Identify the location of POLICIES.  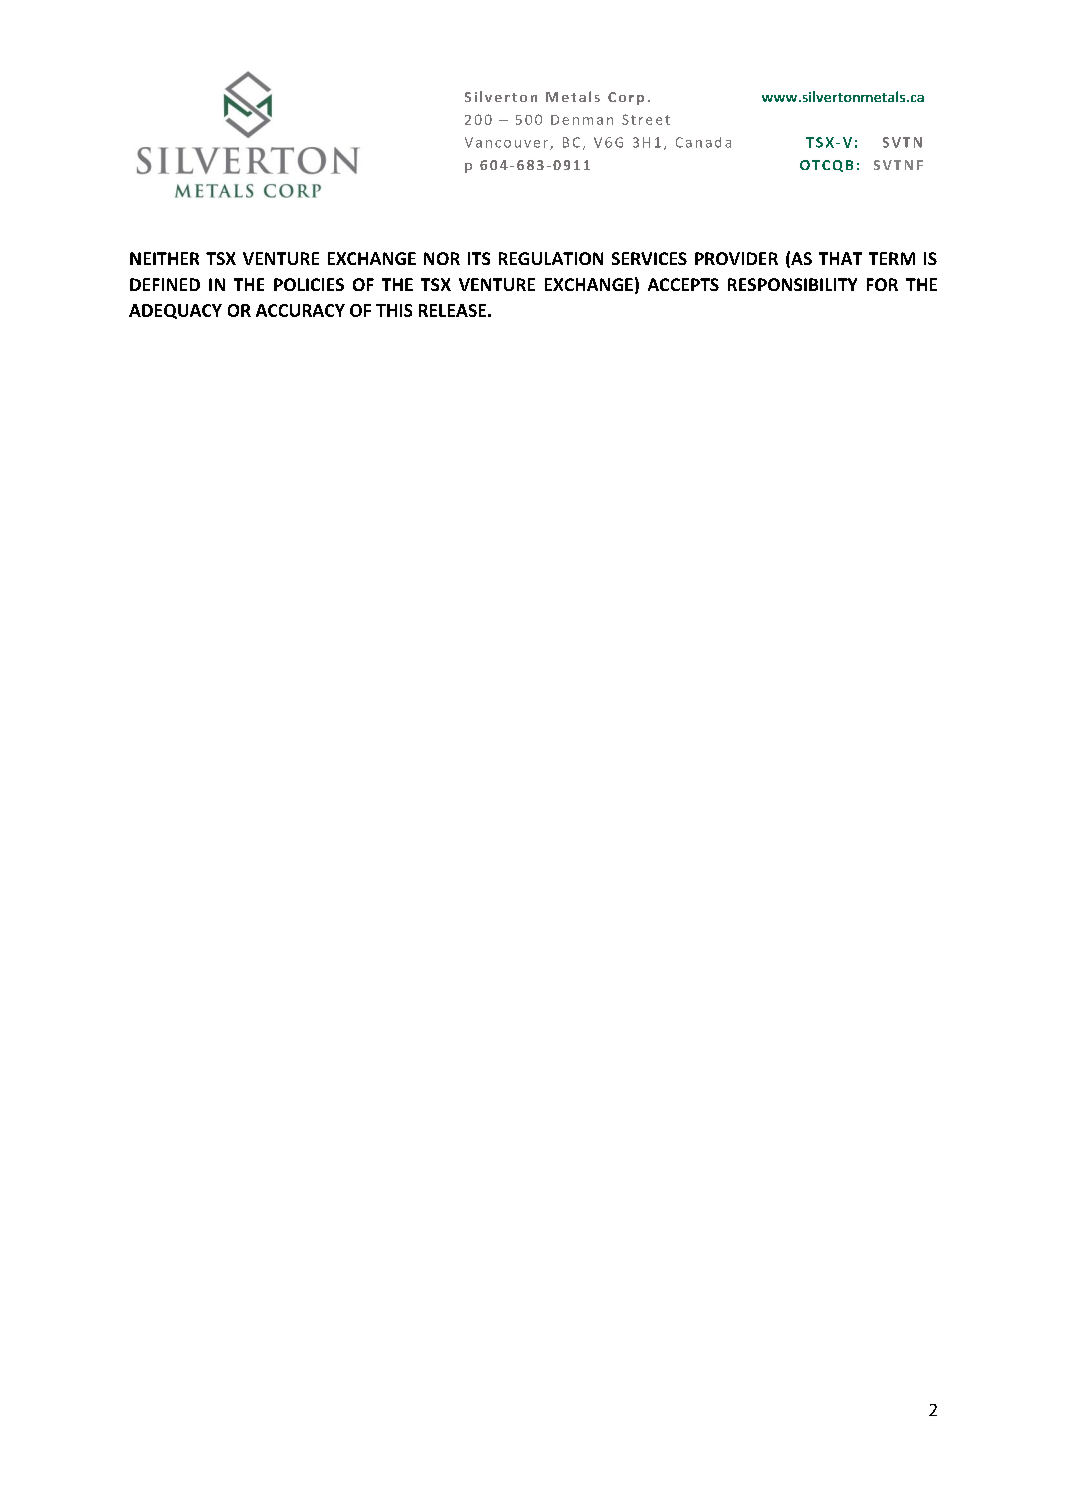
(309, 284).
